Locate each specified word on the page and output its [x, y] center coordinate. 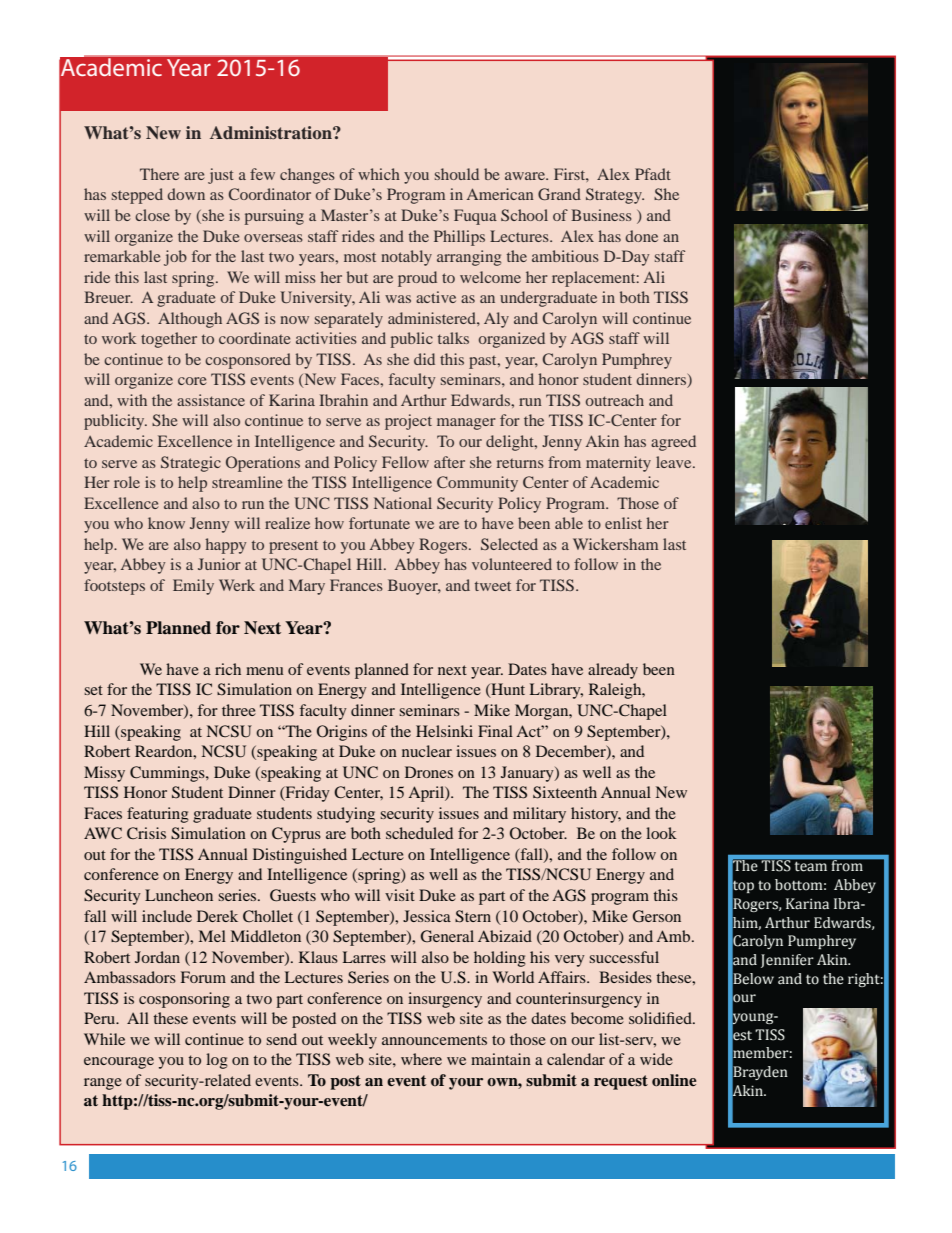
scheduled [419, 833]
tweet [493, 586]
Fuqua [475, 217]
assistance [211, 400]
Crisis [146, 833]
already [613, 671]
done [641, 236]
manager [466, 424]
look [661, 833]
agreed [673, 443]
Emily [193, 587]
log [217, 1061]
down [186, 194]
